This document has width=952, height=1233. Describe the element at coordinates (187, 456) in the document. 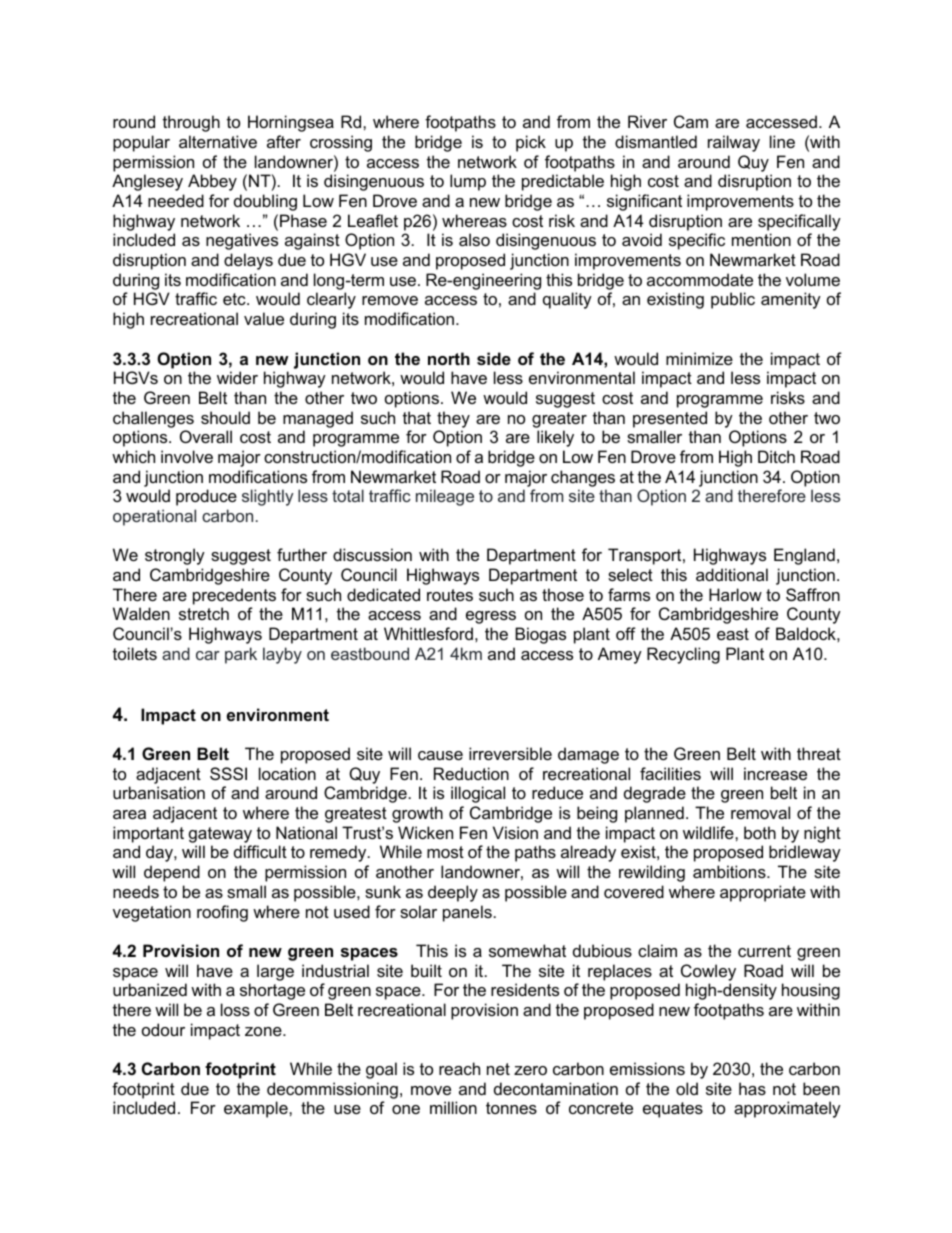

I see `involve` at that location.
